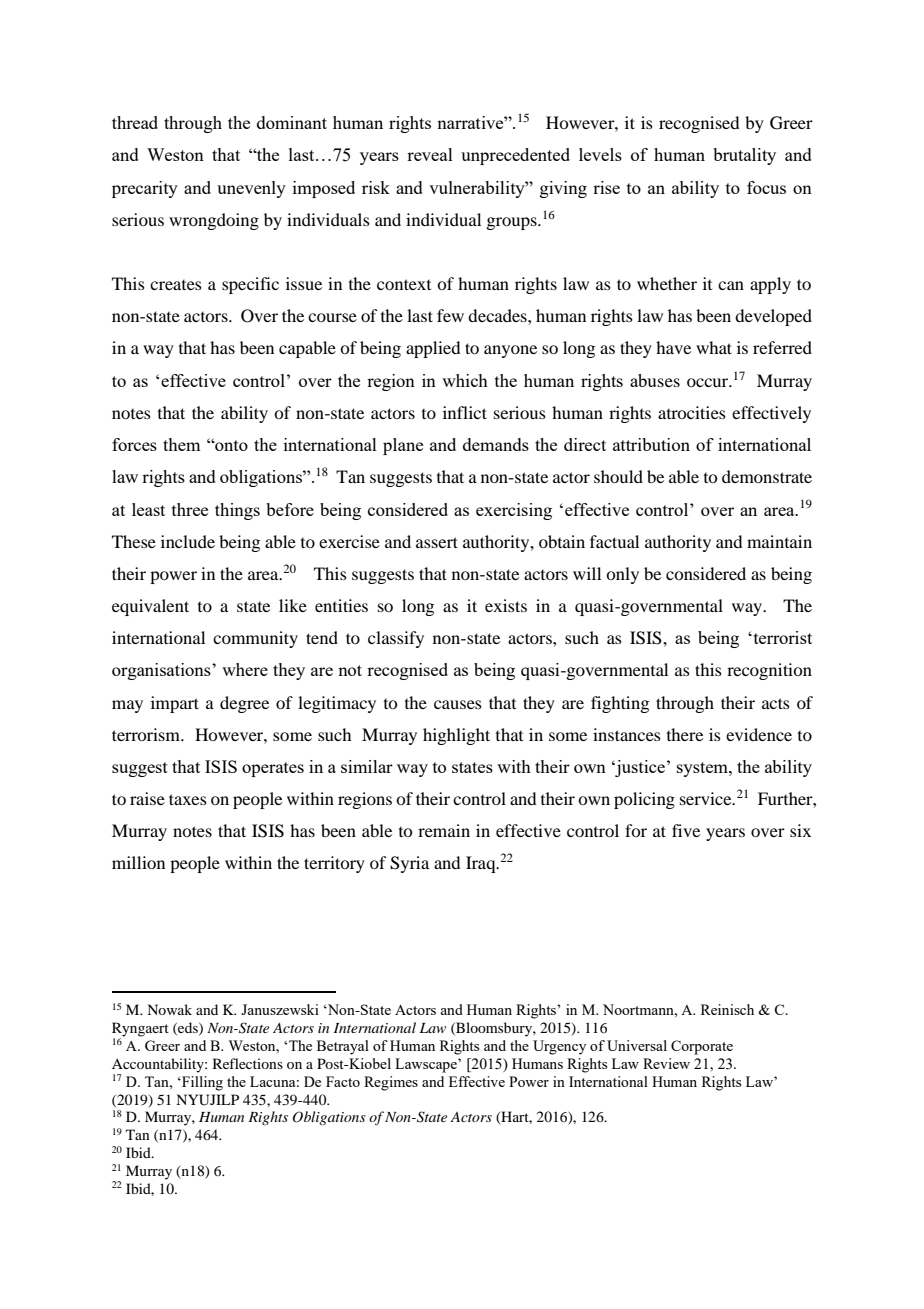 The width and height of the screenshot is (924, 1309). I want to click on unevenly, so click(251, 189).
